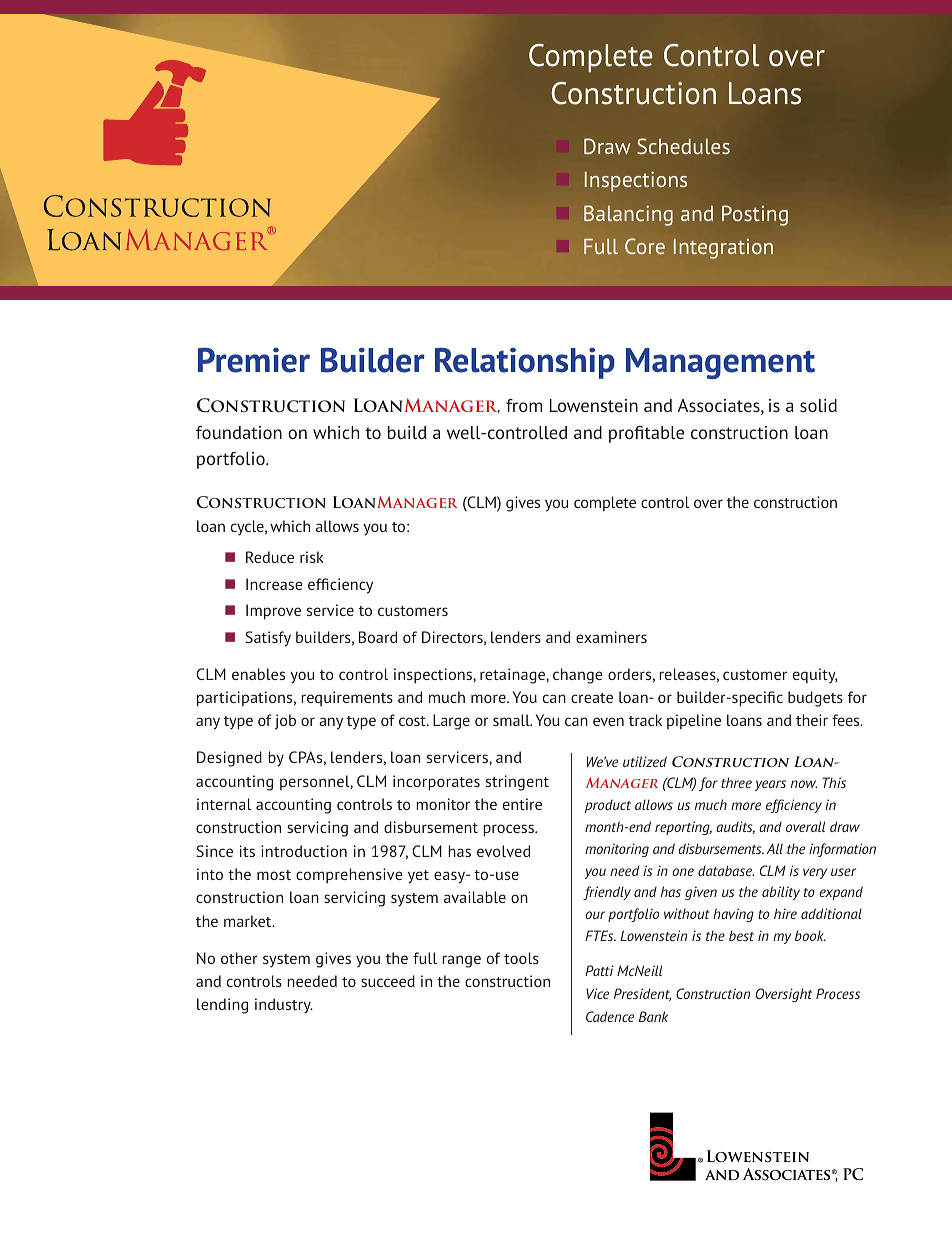 Image resolution: width=952 pixels, height=1233 pixels. I want to click on tools, so click(521, 958).
